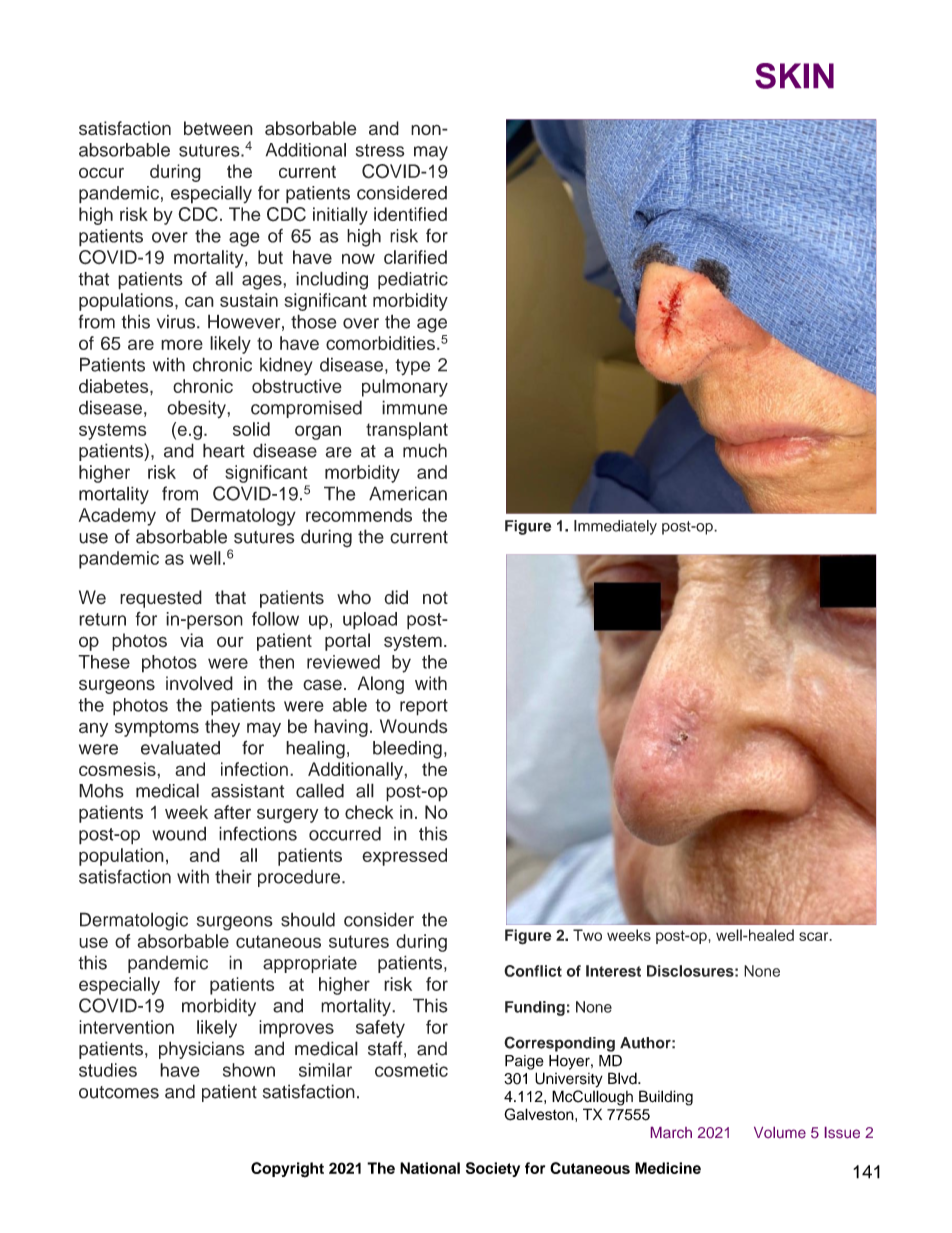 The height and width of the screenshot is (1233, 952). I want to click on after, so click(232, 812).
